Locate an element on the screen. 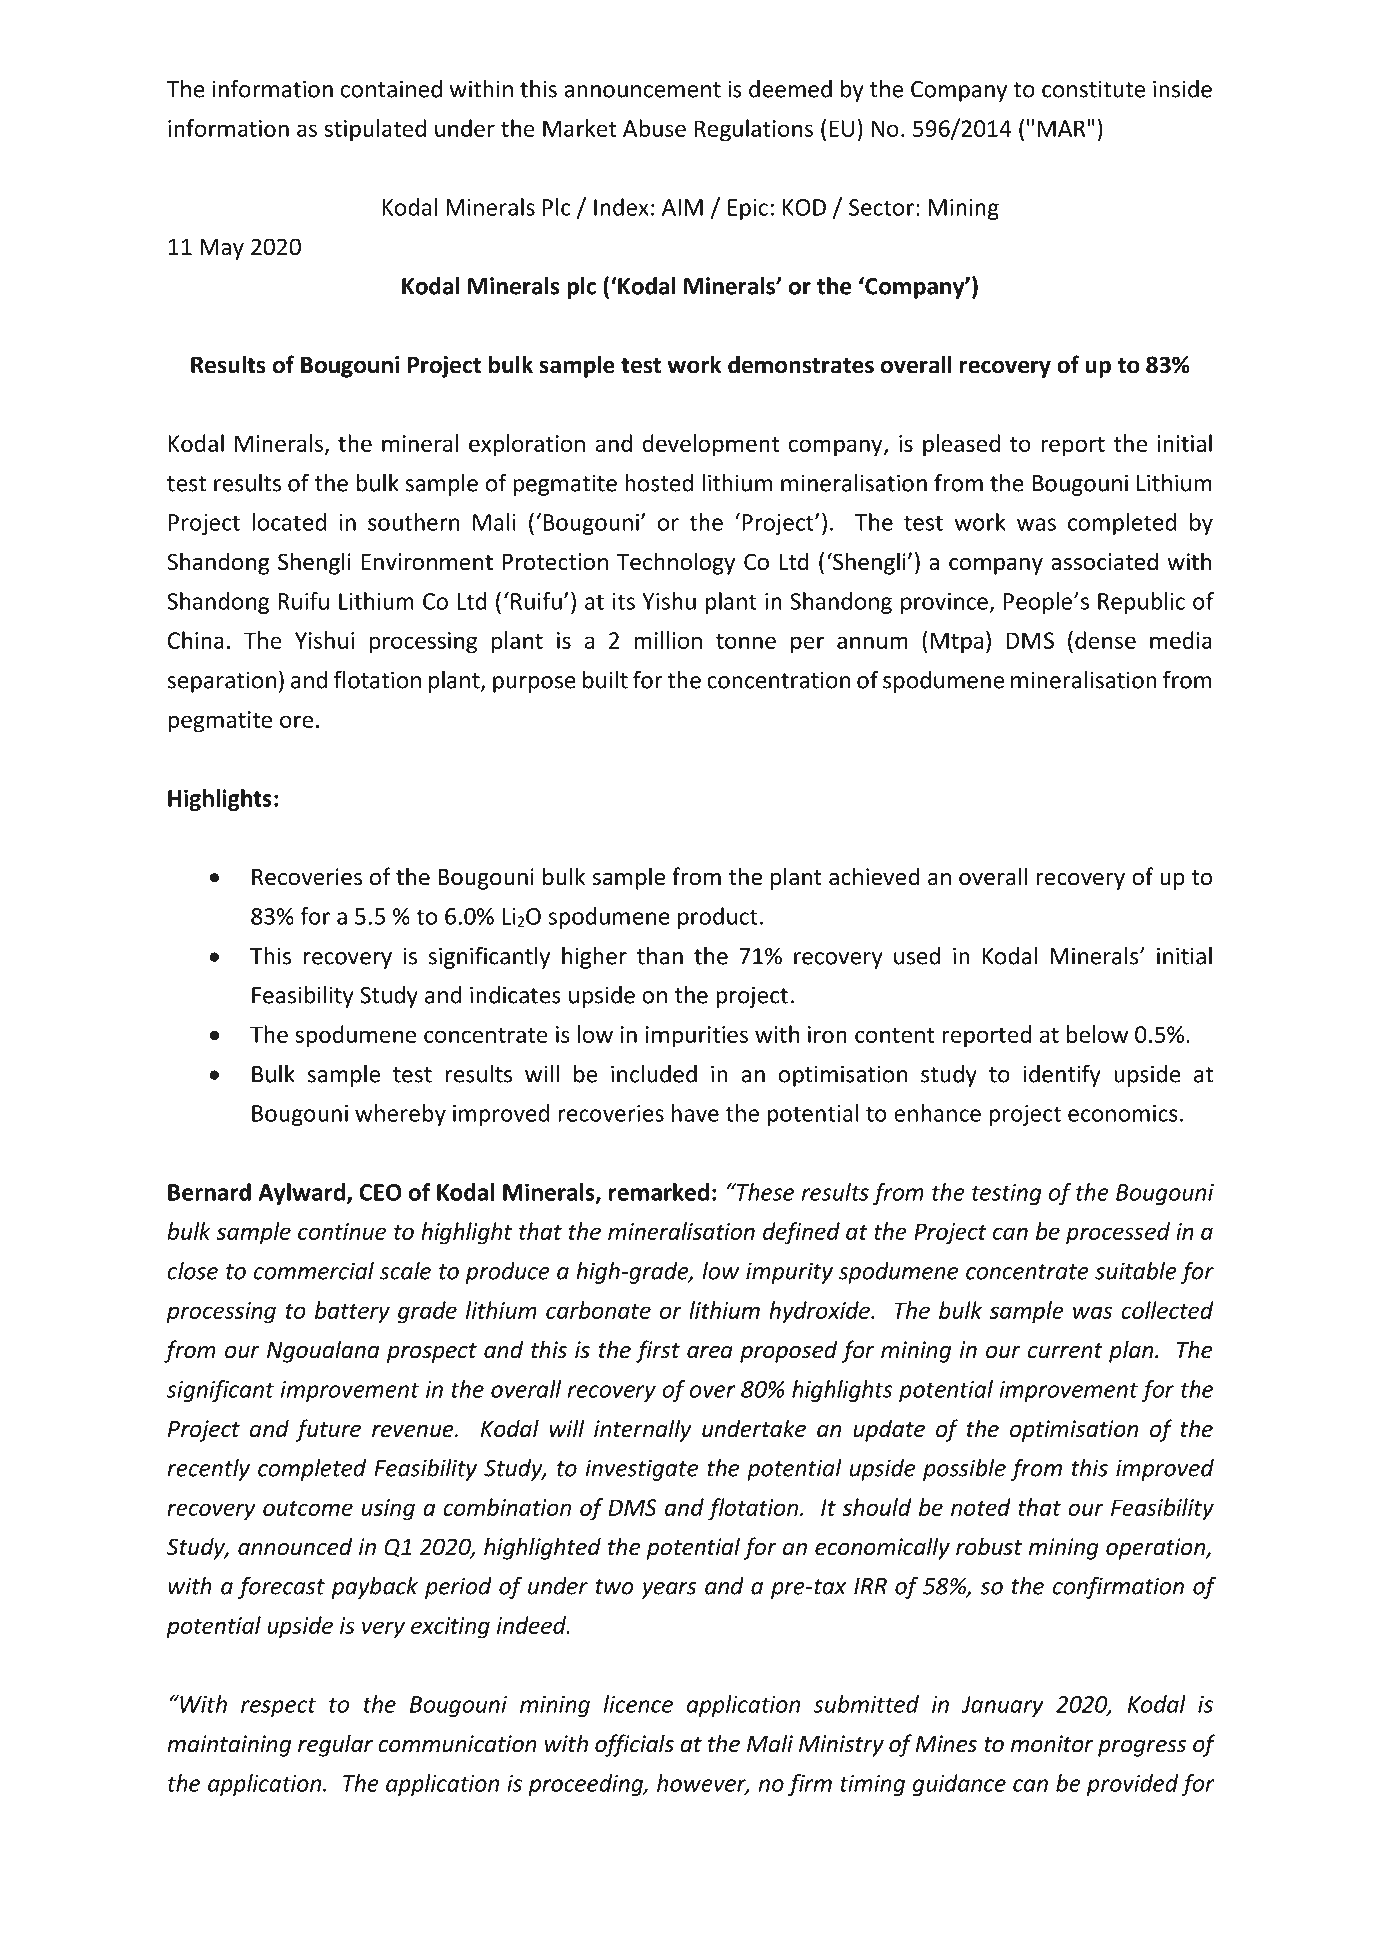  indicates is located at coordinates (515, 995).
